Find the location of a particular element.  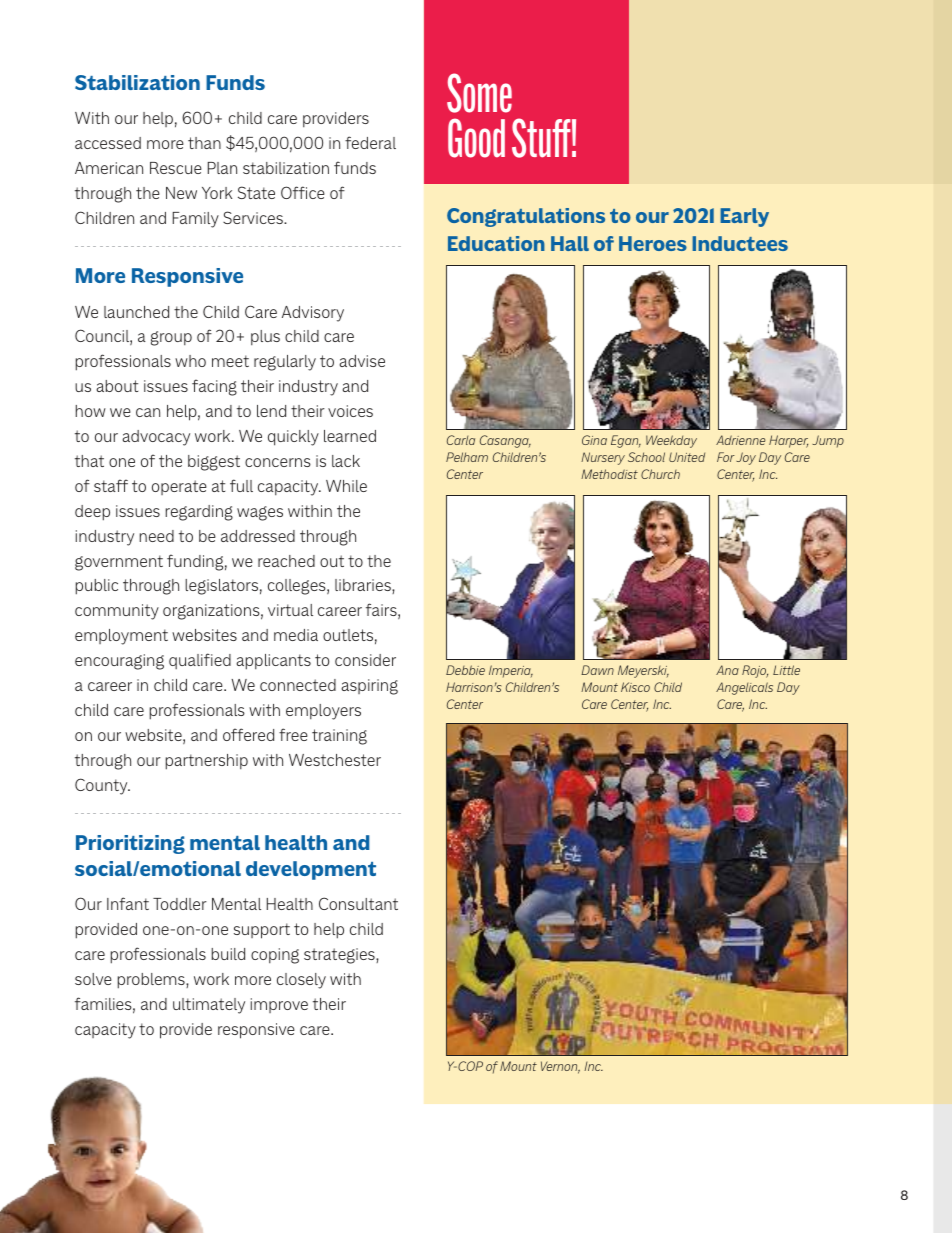

Ana is located at coordinates (727, 670).
